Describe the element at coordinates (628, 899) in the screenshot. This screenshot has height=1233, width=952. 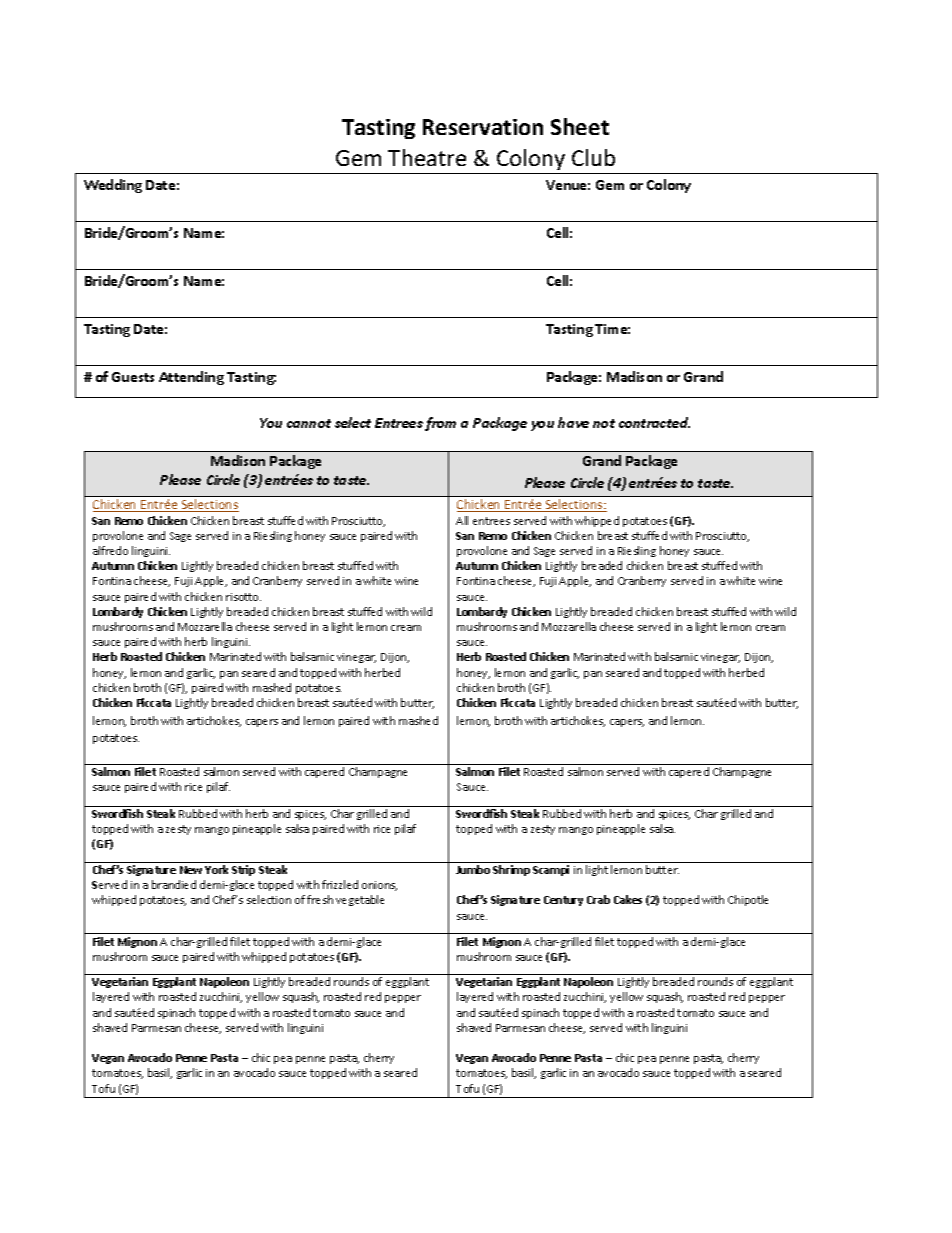
I see `Cakes` at that location.
